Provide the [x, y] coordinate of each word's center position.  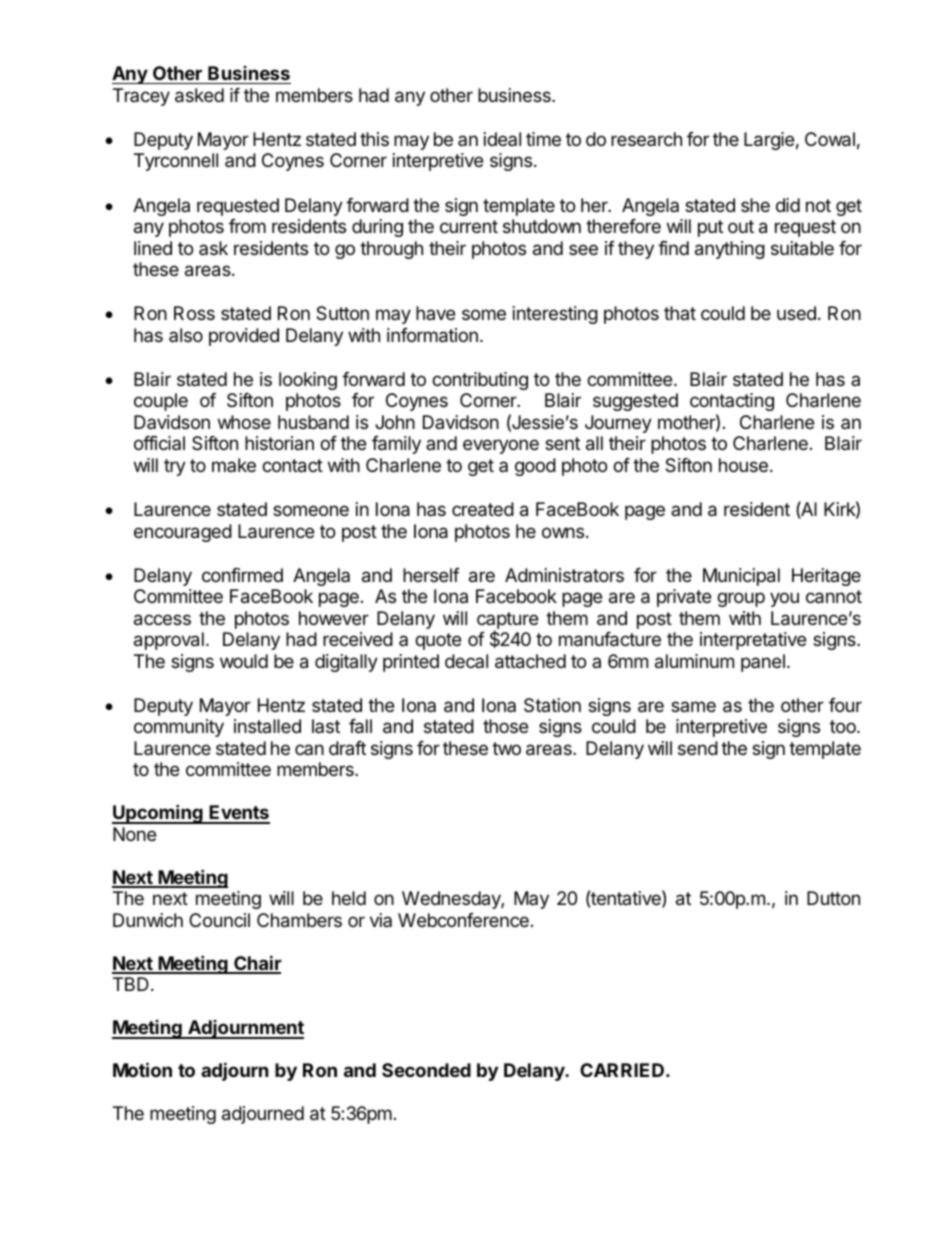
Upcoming [158, 814]
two [506, 748]
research [646, 139]
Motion [142, 1069]
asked [199, 95]
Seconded [426, 1070]
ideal [502, 139]
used [796, 313]
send [698, 748]
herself [431, 575]
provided [244, 337]
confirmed [242, 575]
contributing [480, 381]
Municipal [741, 577]
